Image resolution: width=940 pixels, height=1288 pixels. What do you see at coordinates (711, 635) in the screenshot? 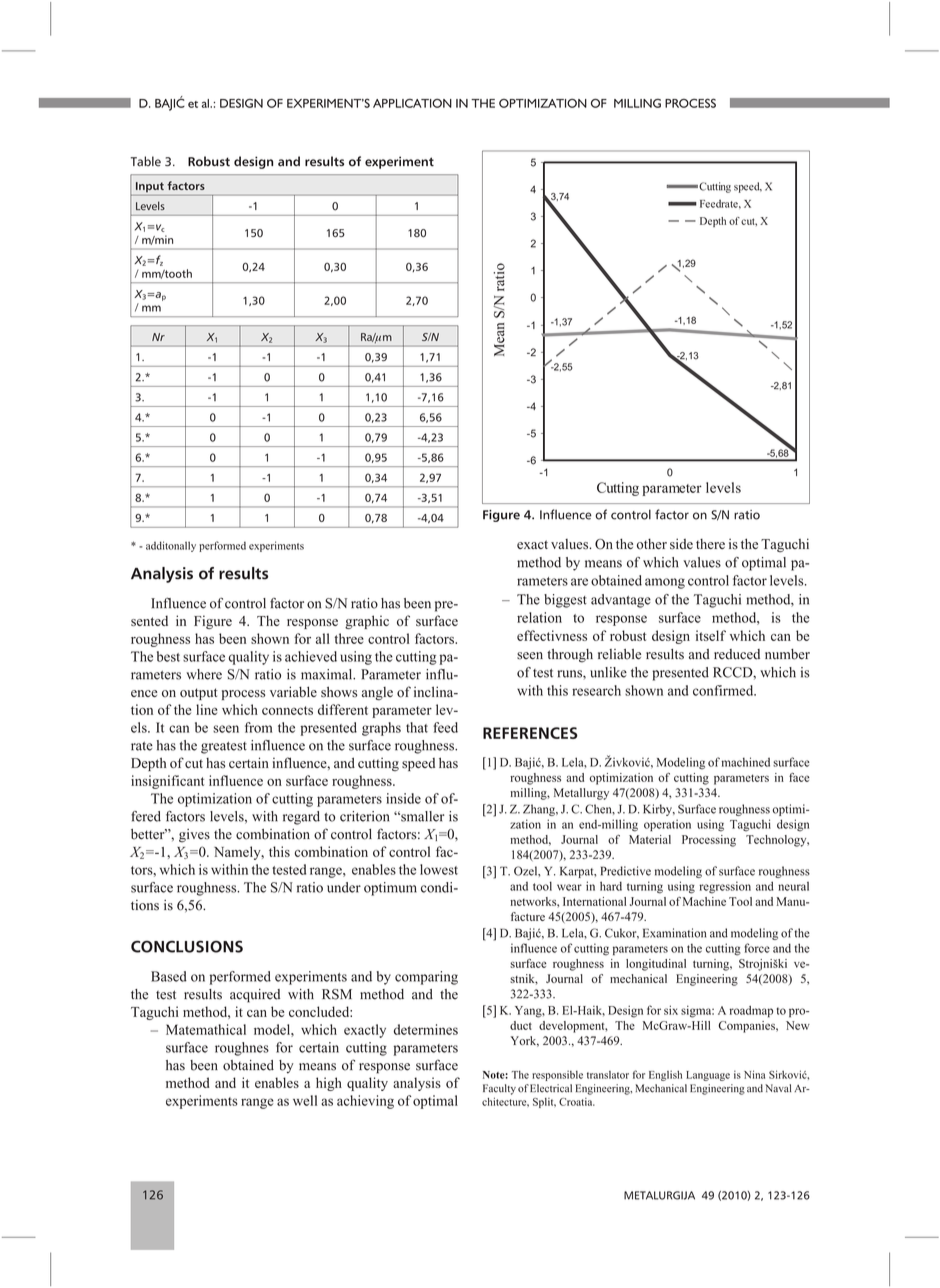
I see `itself` at bounding box center [711, 635].
